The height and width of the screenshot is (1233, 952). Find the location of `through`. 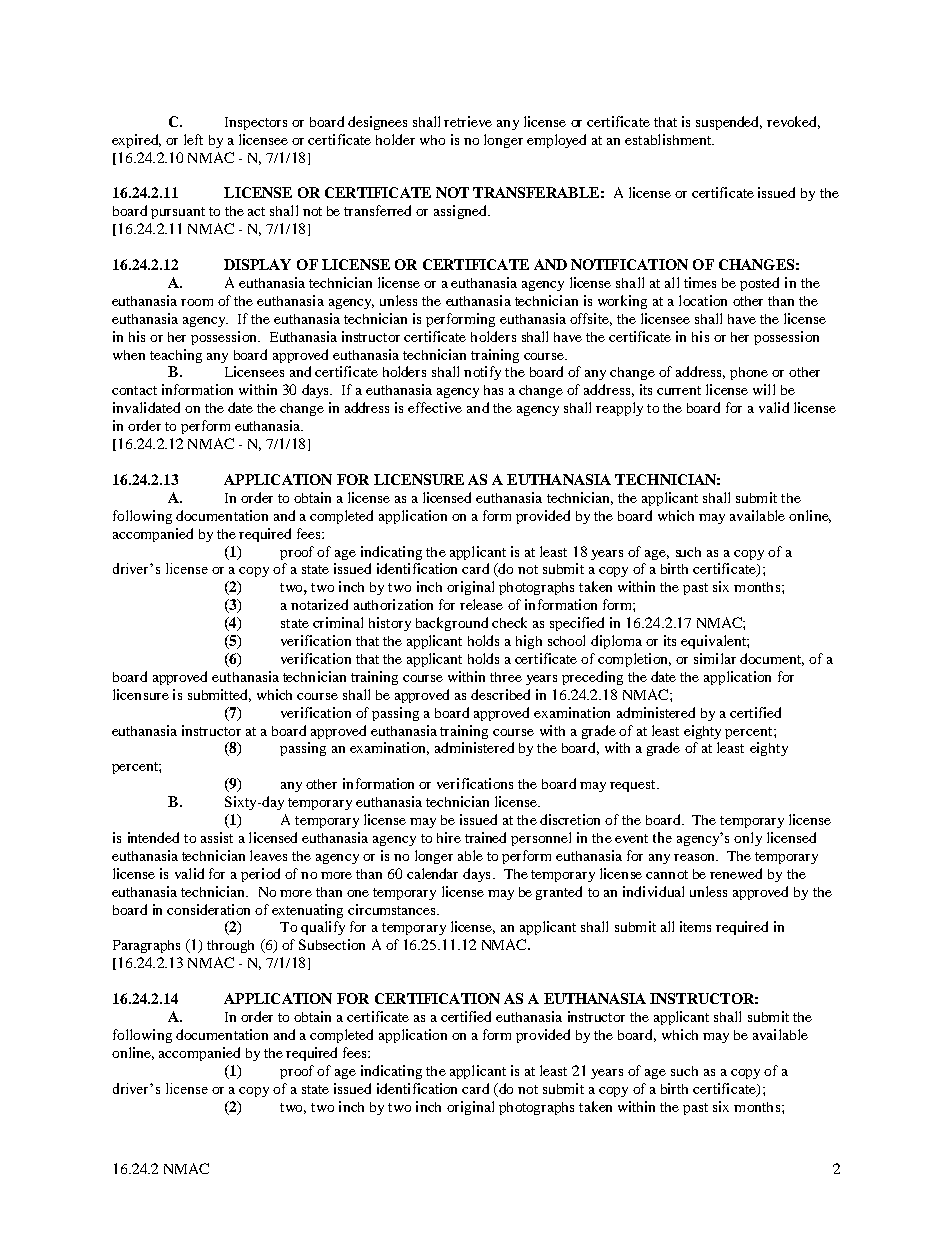

through is located at coordinates (230, 946).
